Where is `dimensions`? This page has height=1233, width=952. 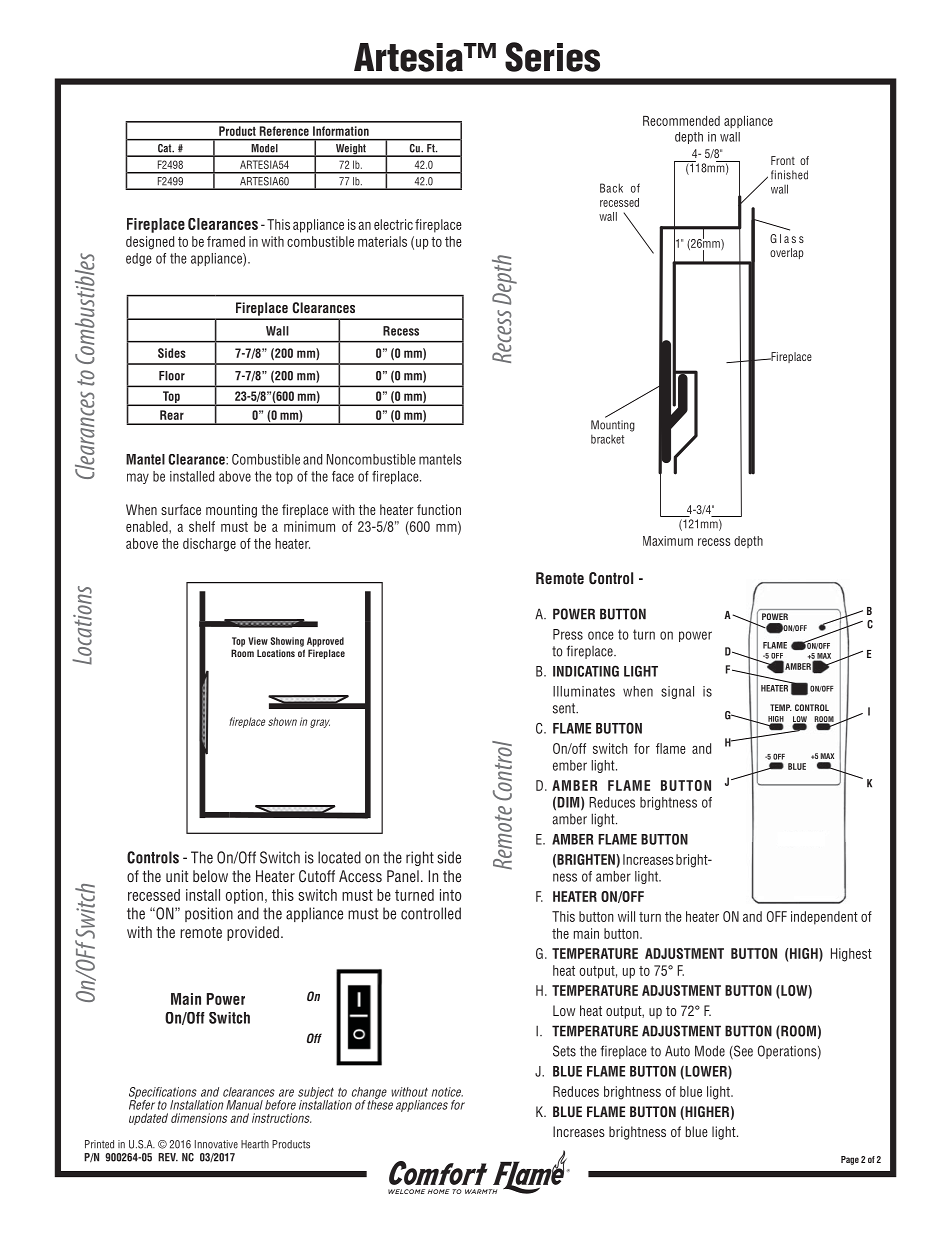
dimensions is located at coordinates (199, 1118).
